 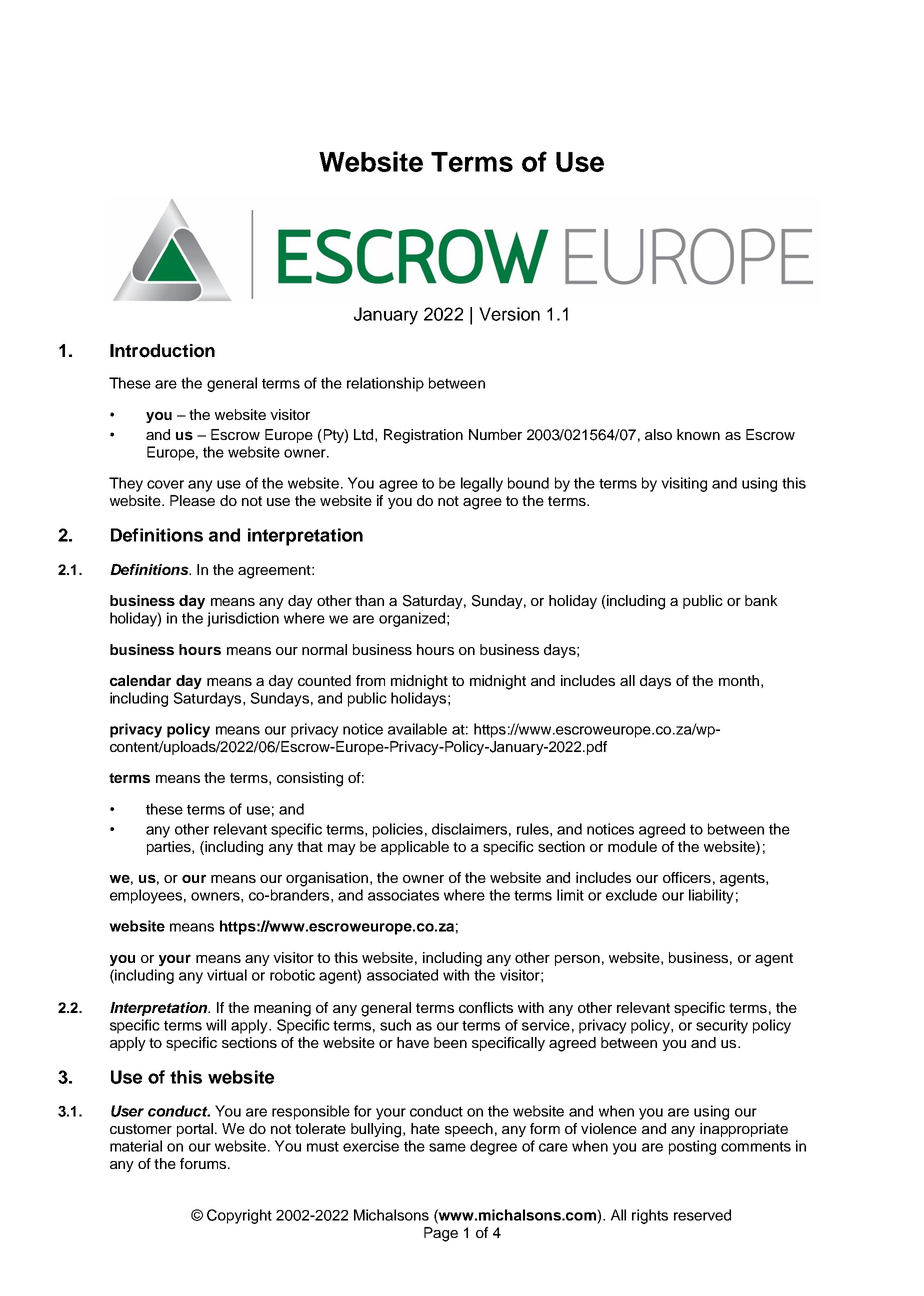 I want to click on known, so click(x=698, y=434).
